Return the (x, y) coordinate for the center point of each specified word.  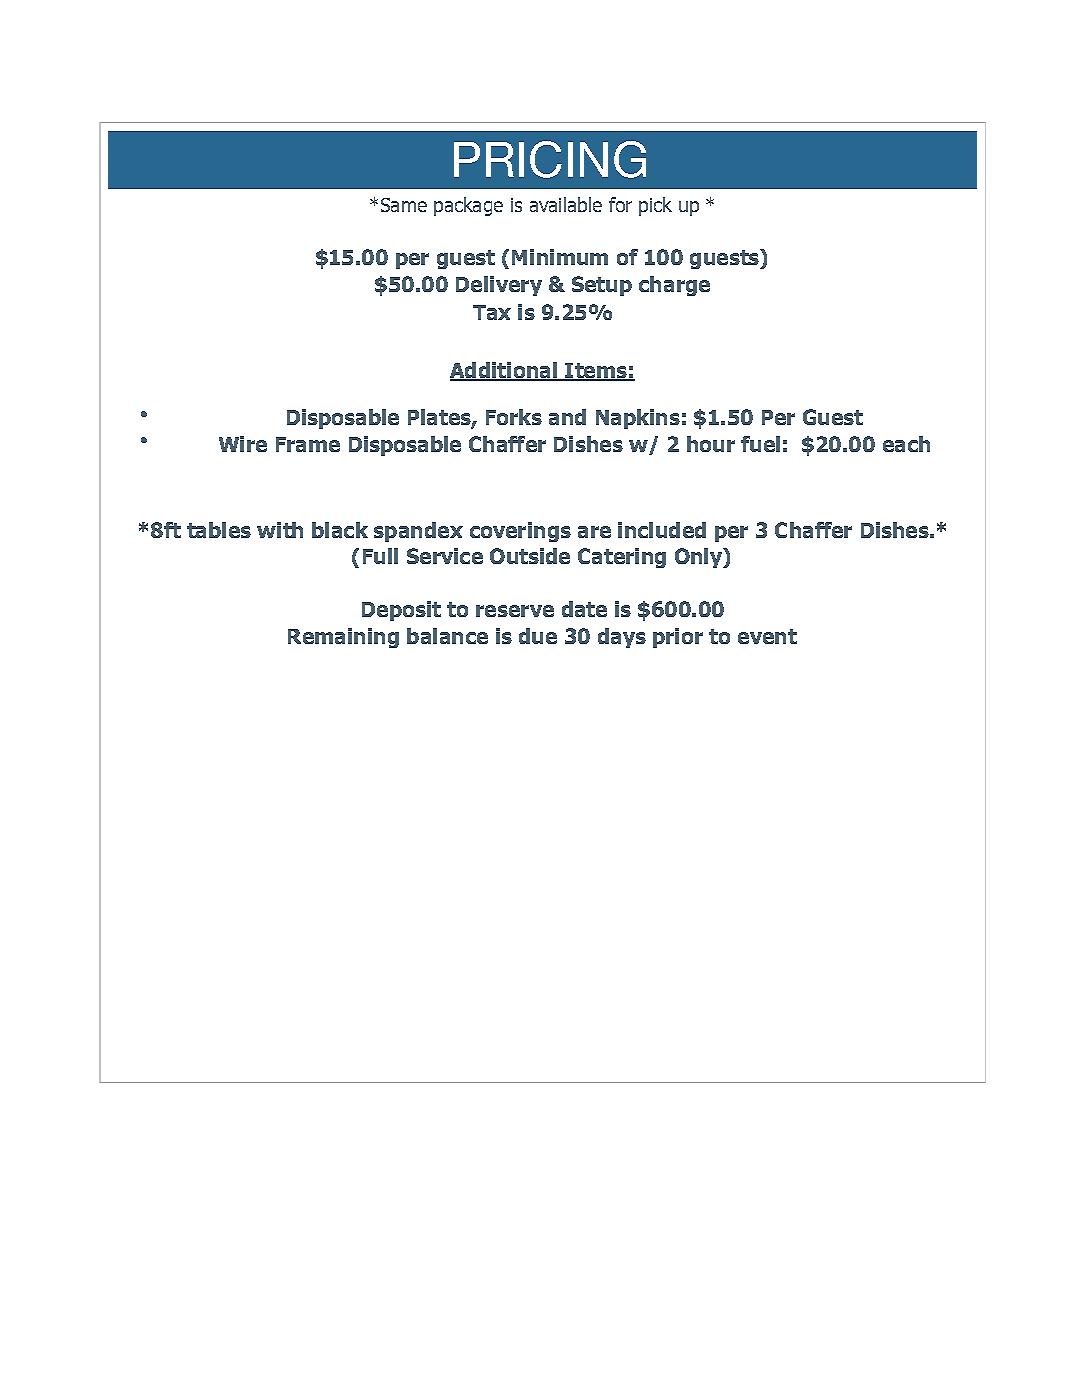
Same (404, 205)
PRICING (550, 159)
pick (655, 206)
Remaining (343, 638)
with (280, 530)
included (662, 530)
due (538, 636)
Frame (308, 444)
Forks (514, 417)
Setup (602, 286)
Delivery (499, 286)
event (767, 636)
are (594, 532)
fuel (760, 444)
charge (674, 286)
